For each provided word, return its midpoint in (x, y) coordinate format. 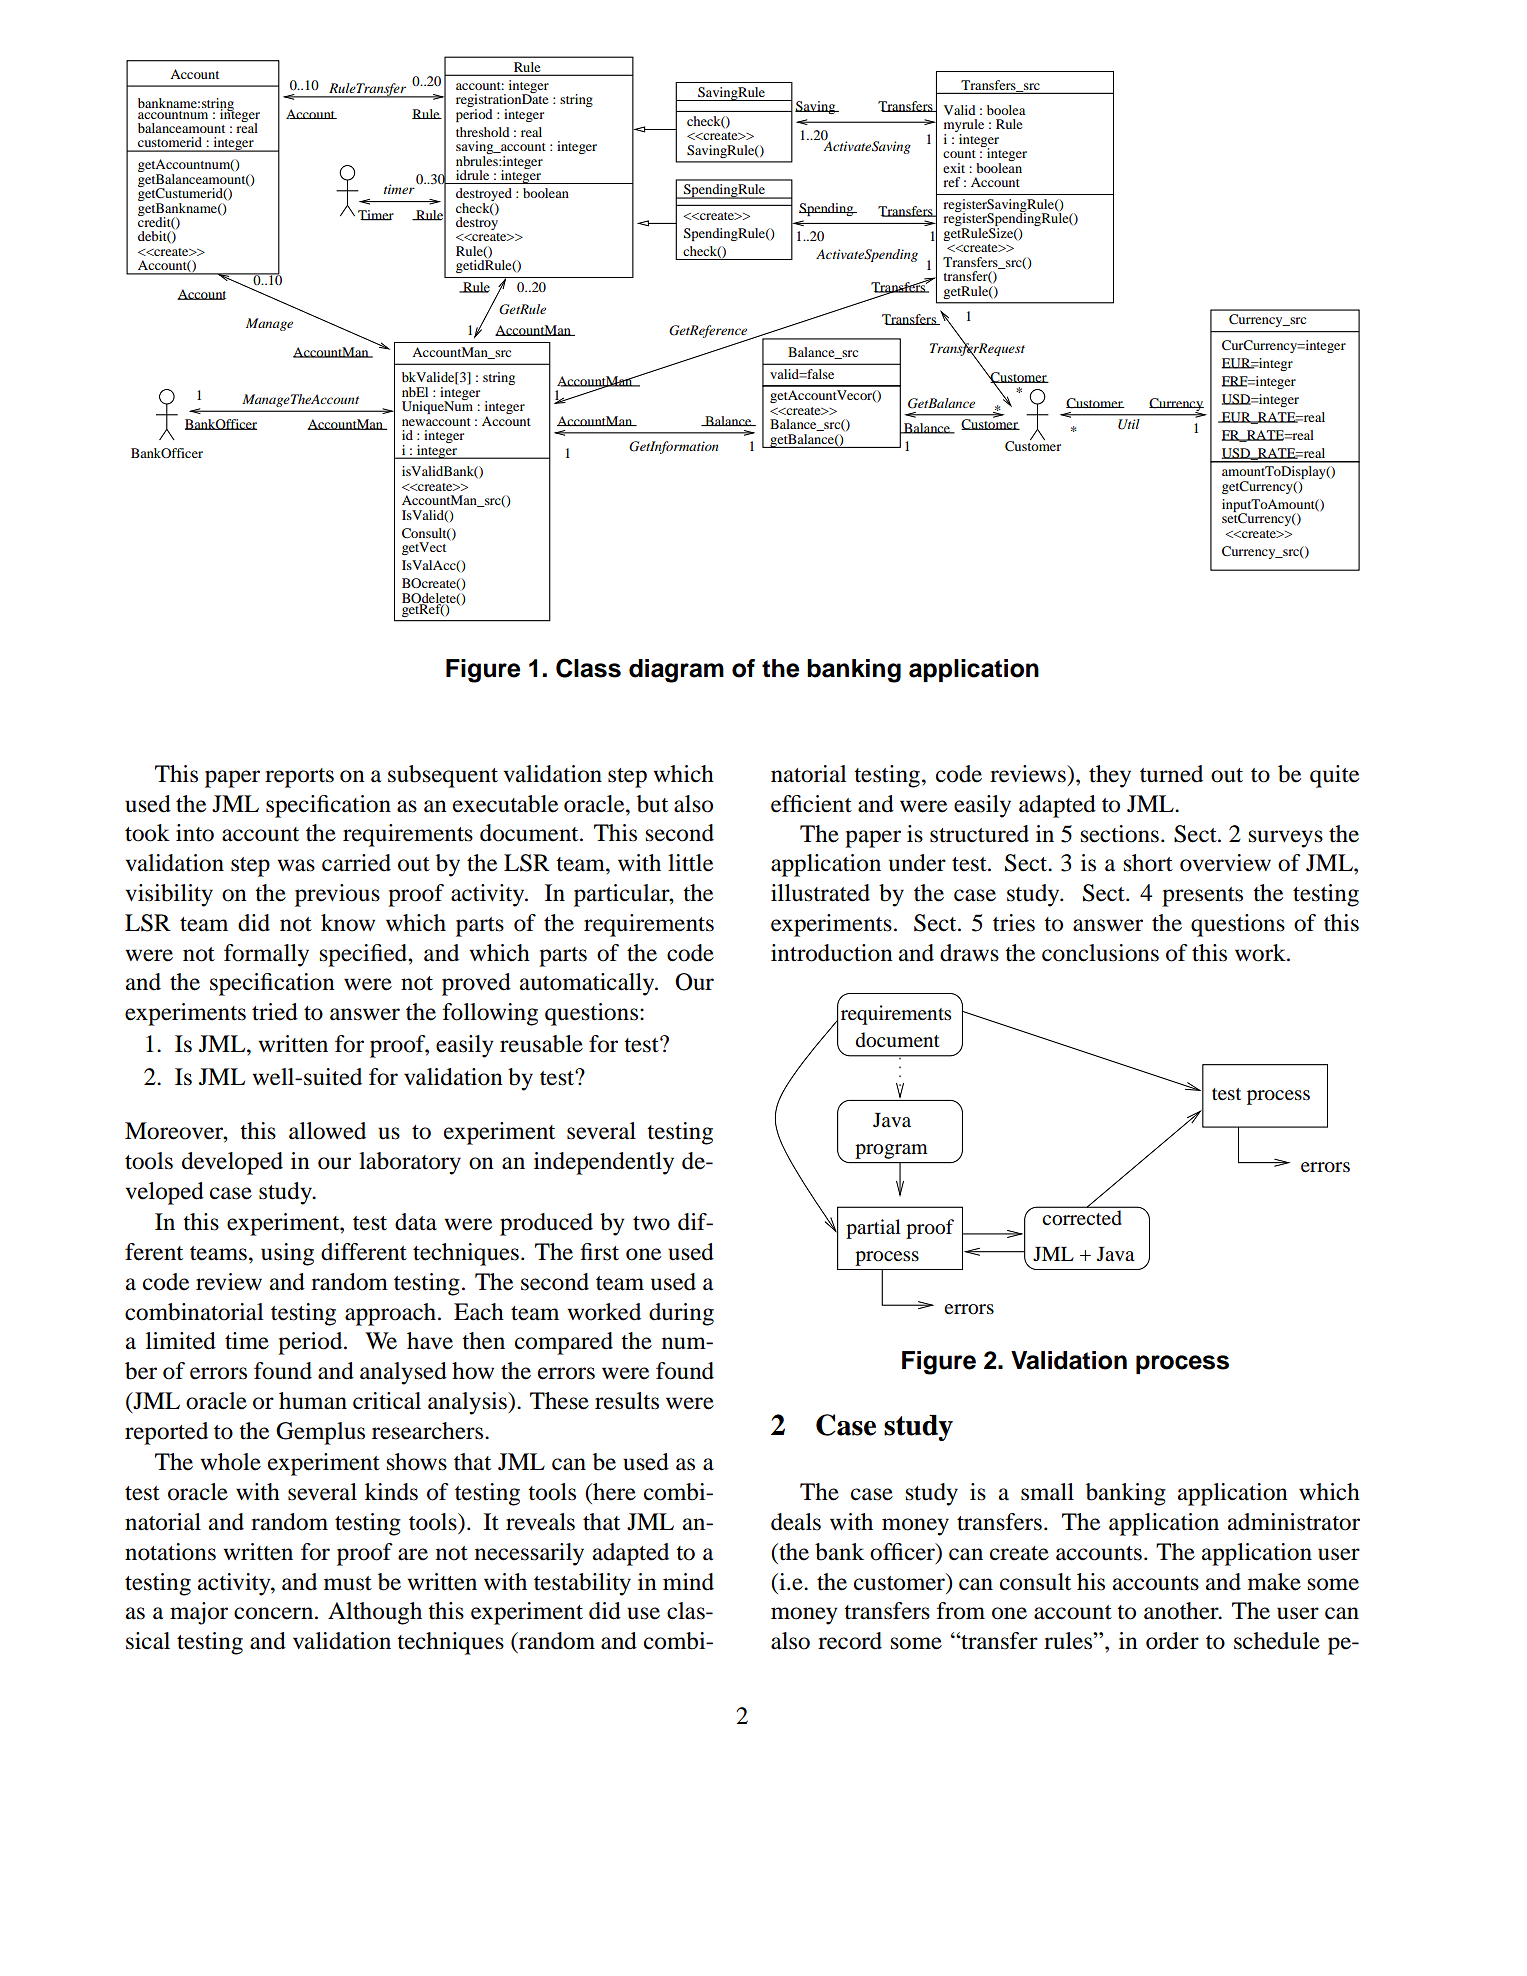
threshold (482, 132)
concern (275, 1613)
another (1182, 1611)
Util (1129, 424)
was (296, 865)
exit (954, 168)
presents (1202, 897)
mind (688, 1582)
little (690, 863)
